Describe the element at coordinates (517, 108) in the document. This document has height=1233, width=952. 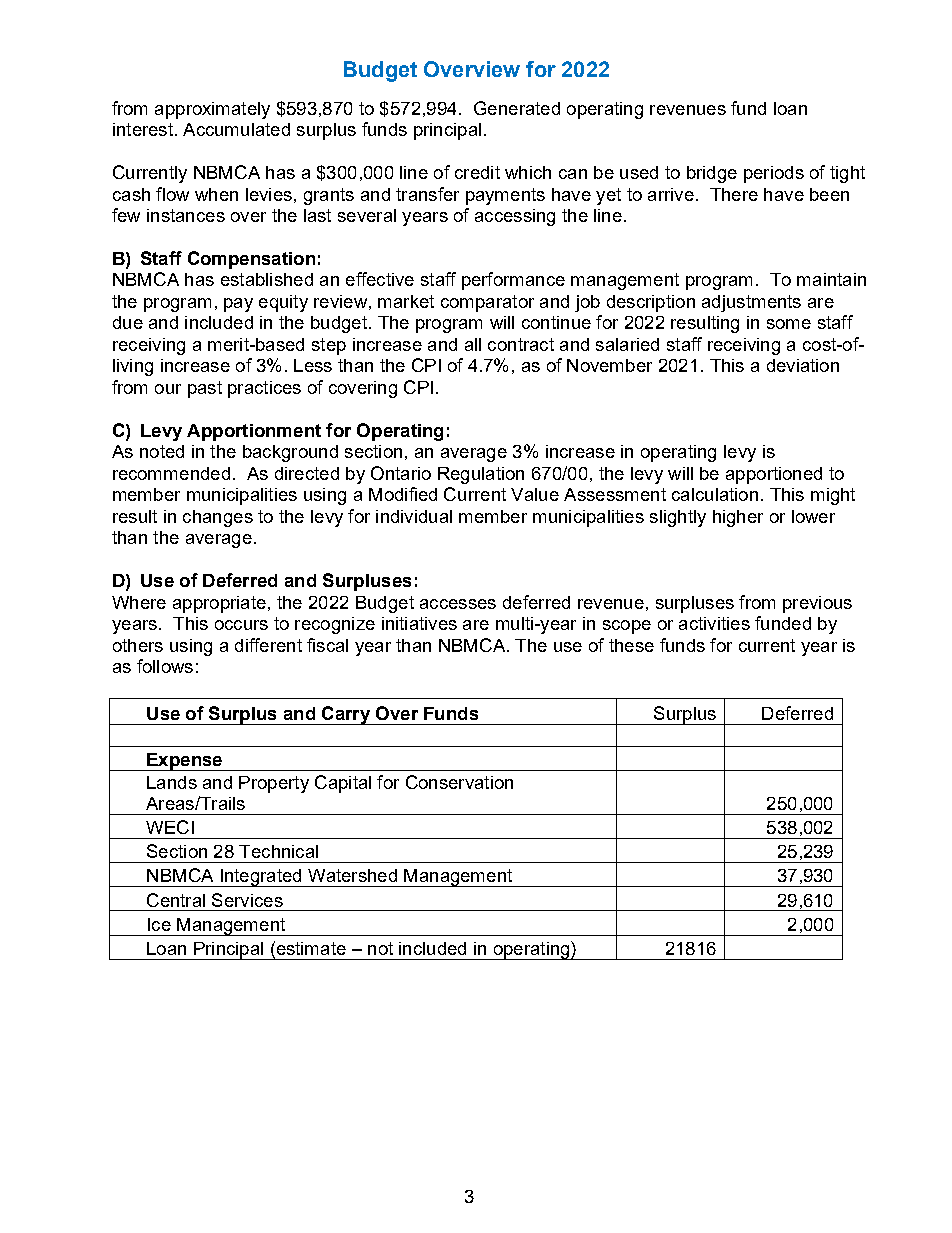
I see `Generated` at that location.
